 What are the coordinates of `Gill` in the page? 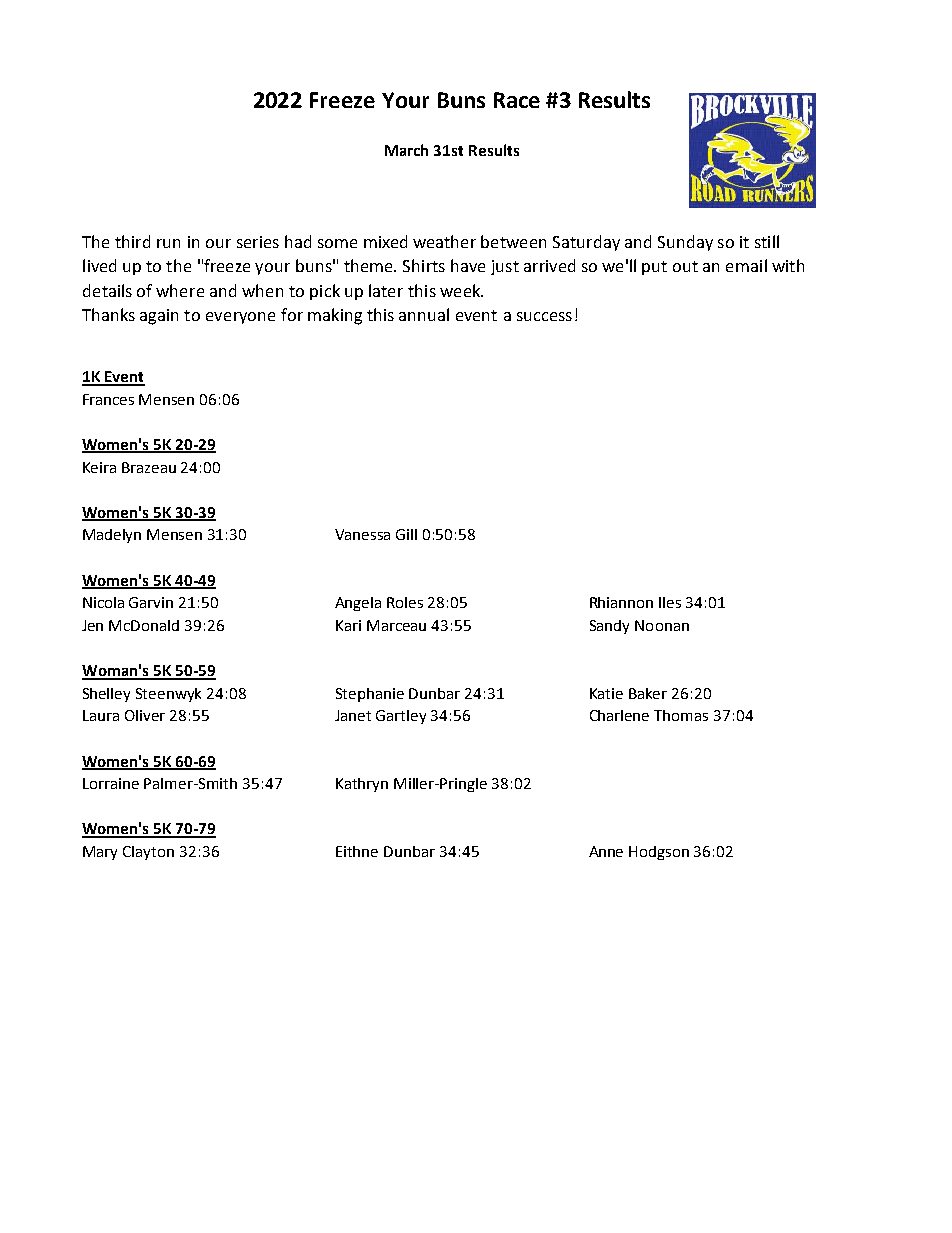 It's located at (406, 534).
